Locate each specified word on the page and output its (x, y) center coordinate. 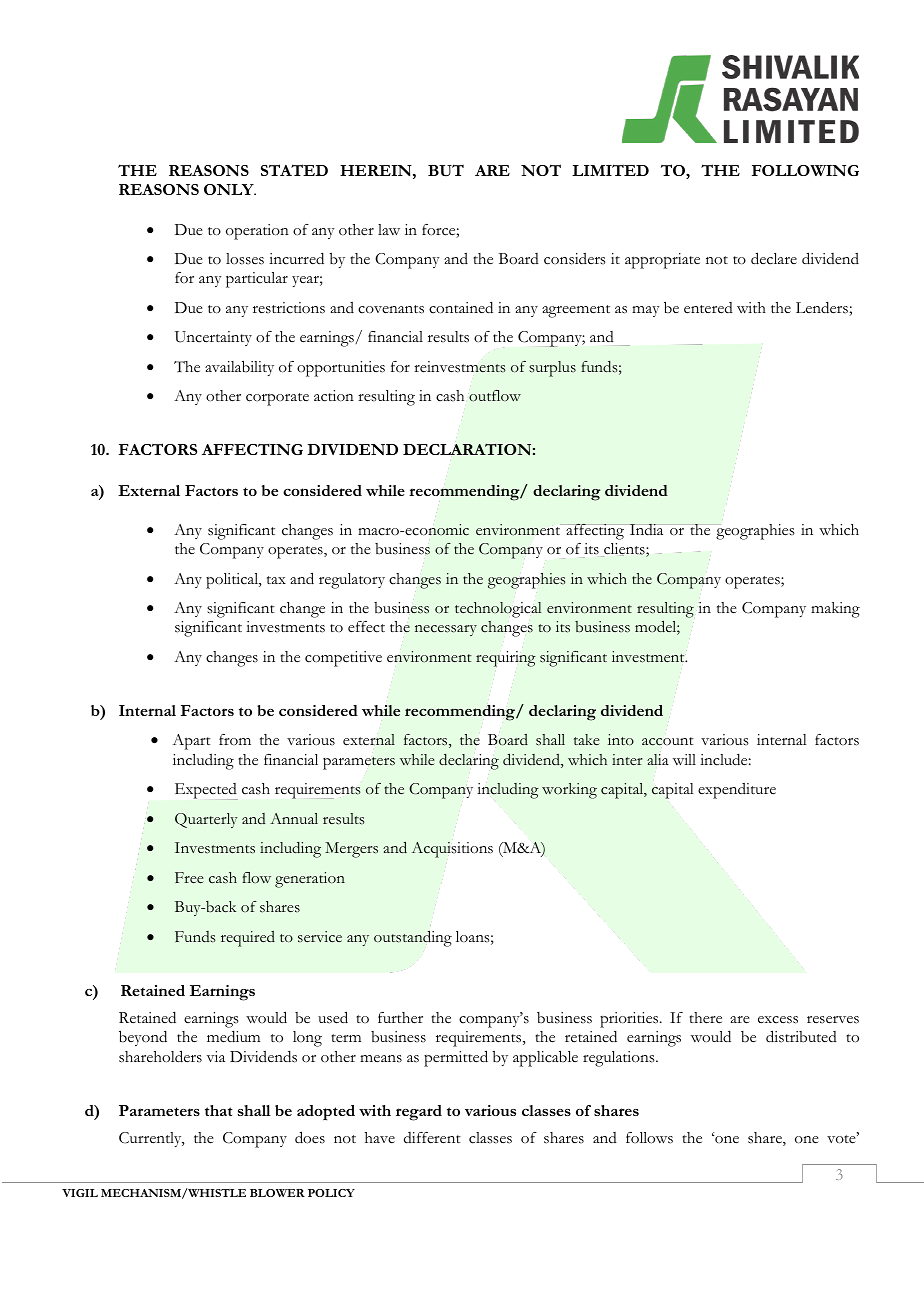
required (248, 939)
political (233, 581)
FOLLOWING (805, 170)
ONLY (230, 189)
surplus (552, 369)
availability (239, 368)
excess (778, 1020)
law (389, 229)
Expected (206, 791)
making (835, 610)
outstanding (413, 938)
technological (498, 610)
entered (708, 308)
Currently (151, 1139)
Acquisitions (452, 849)
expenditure (737, 791)
